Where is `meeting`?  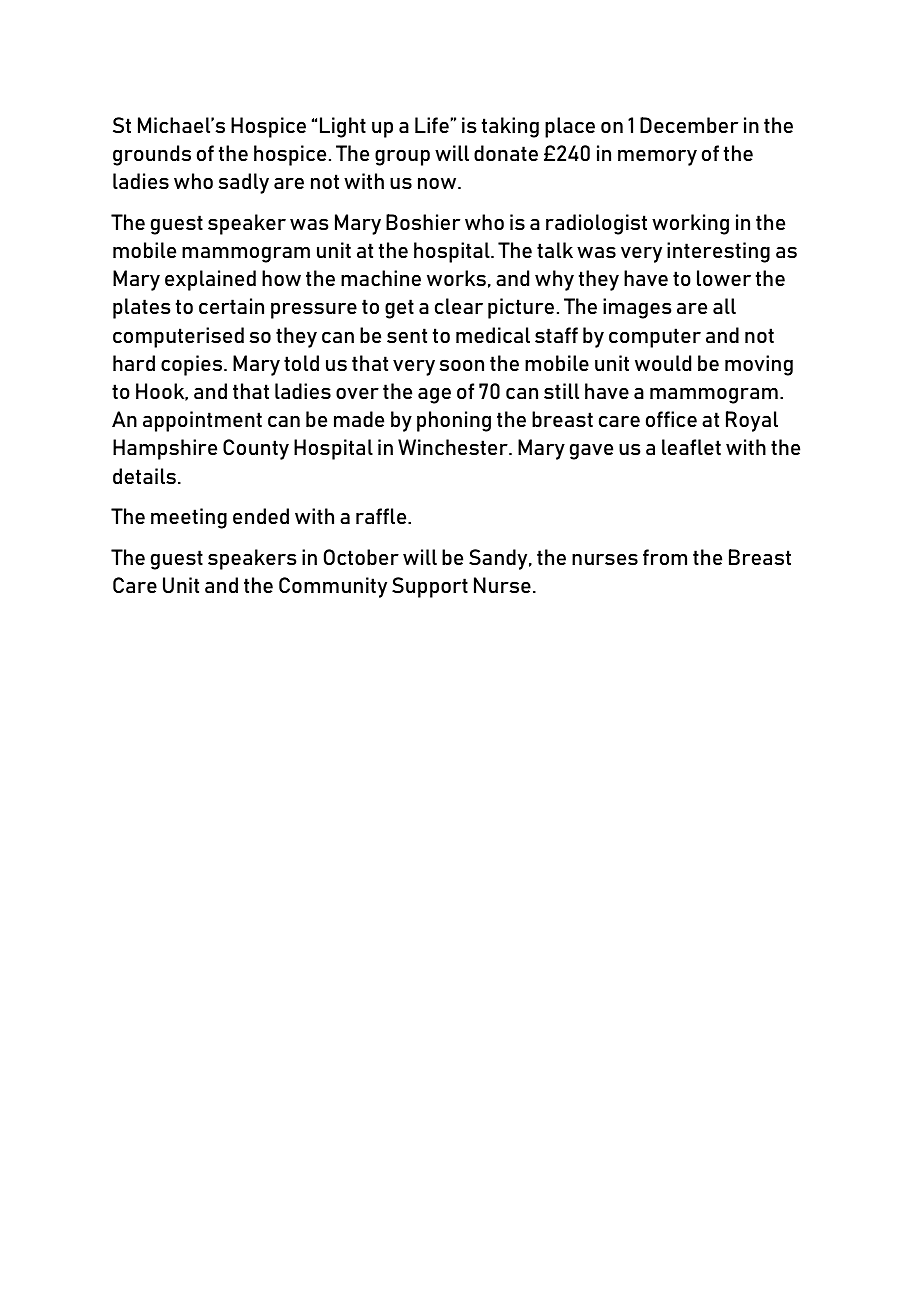 meeting is located at coordinates (189, 518).
